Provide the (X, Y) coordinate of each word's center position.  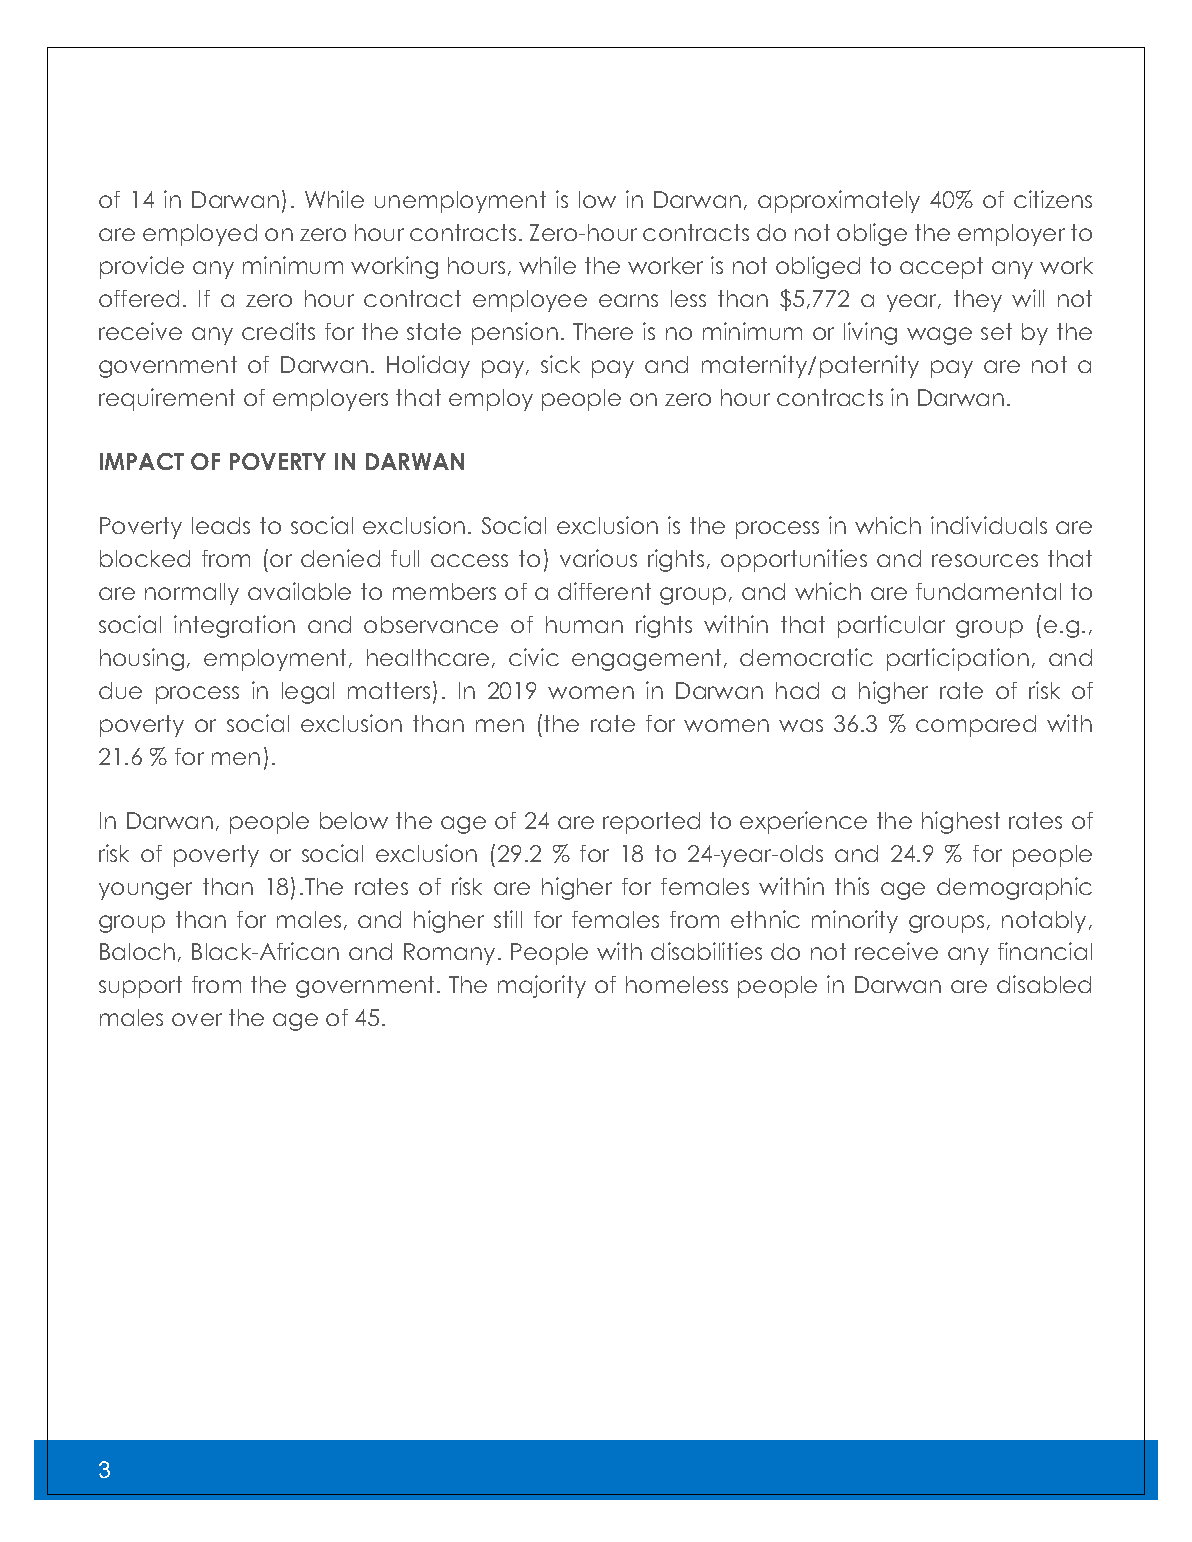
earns (628, 300)
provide (142, 267)
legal (308, 693)
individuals (989, 525)
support (140, 987)
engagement (648, 660)
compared (976, 726)
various (598, 558)
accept (941, 268)
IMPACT (142, 461)
